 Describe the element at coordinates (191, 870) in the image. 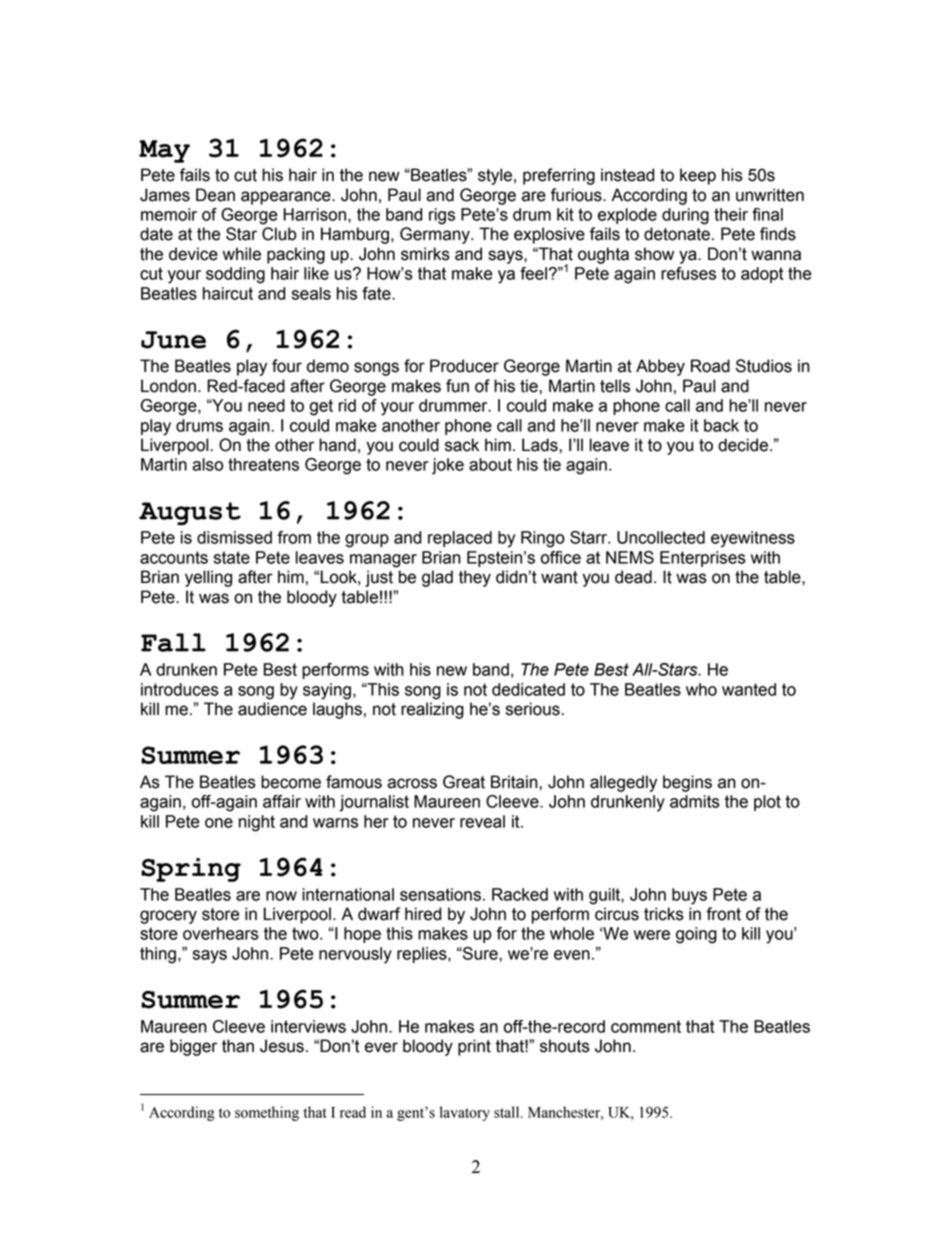

I see `Spring` at that location.
